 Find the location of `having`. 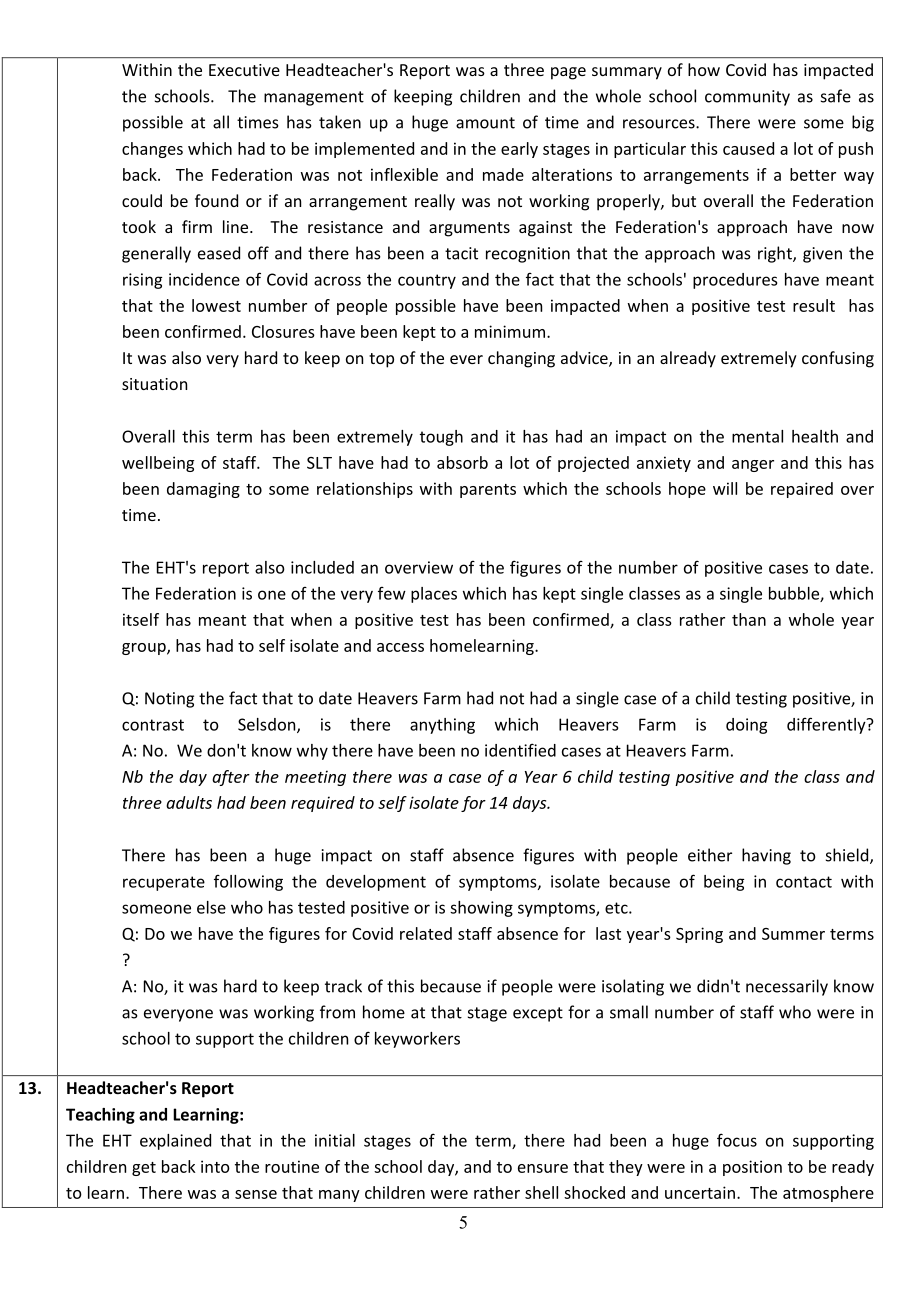

having is located at coordinates (766, 856).
